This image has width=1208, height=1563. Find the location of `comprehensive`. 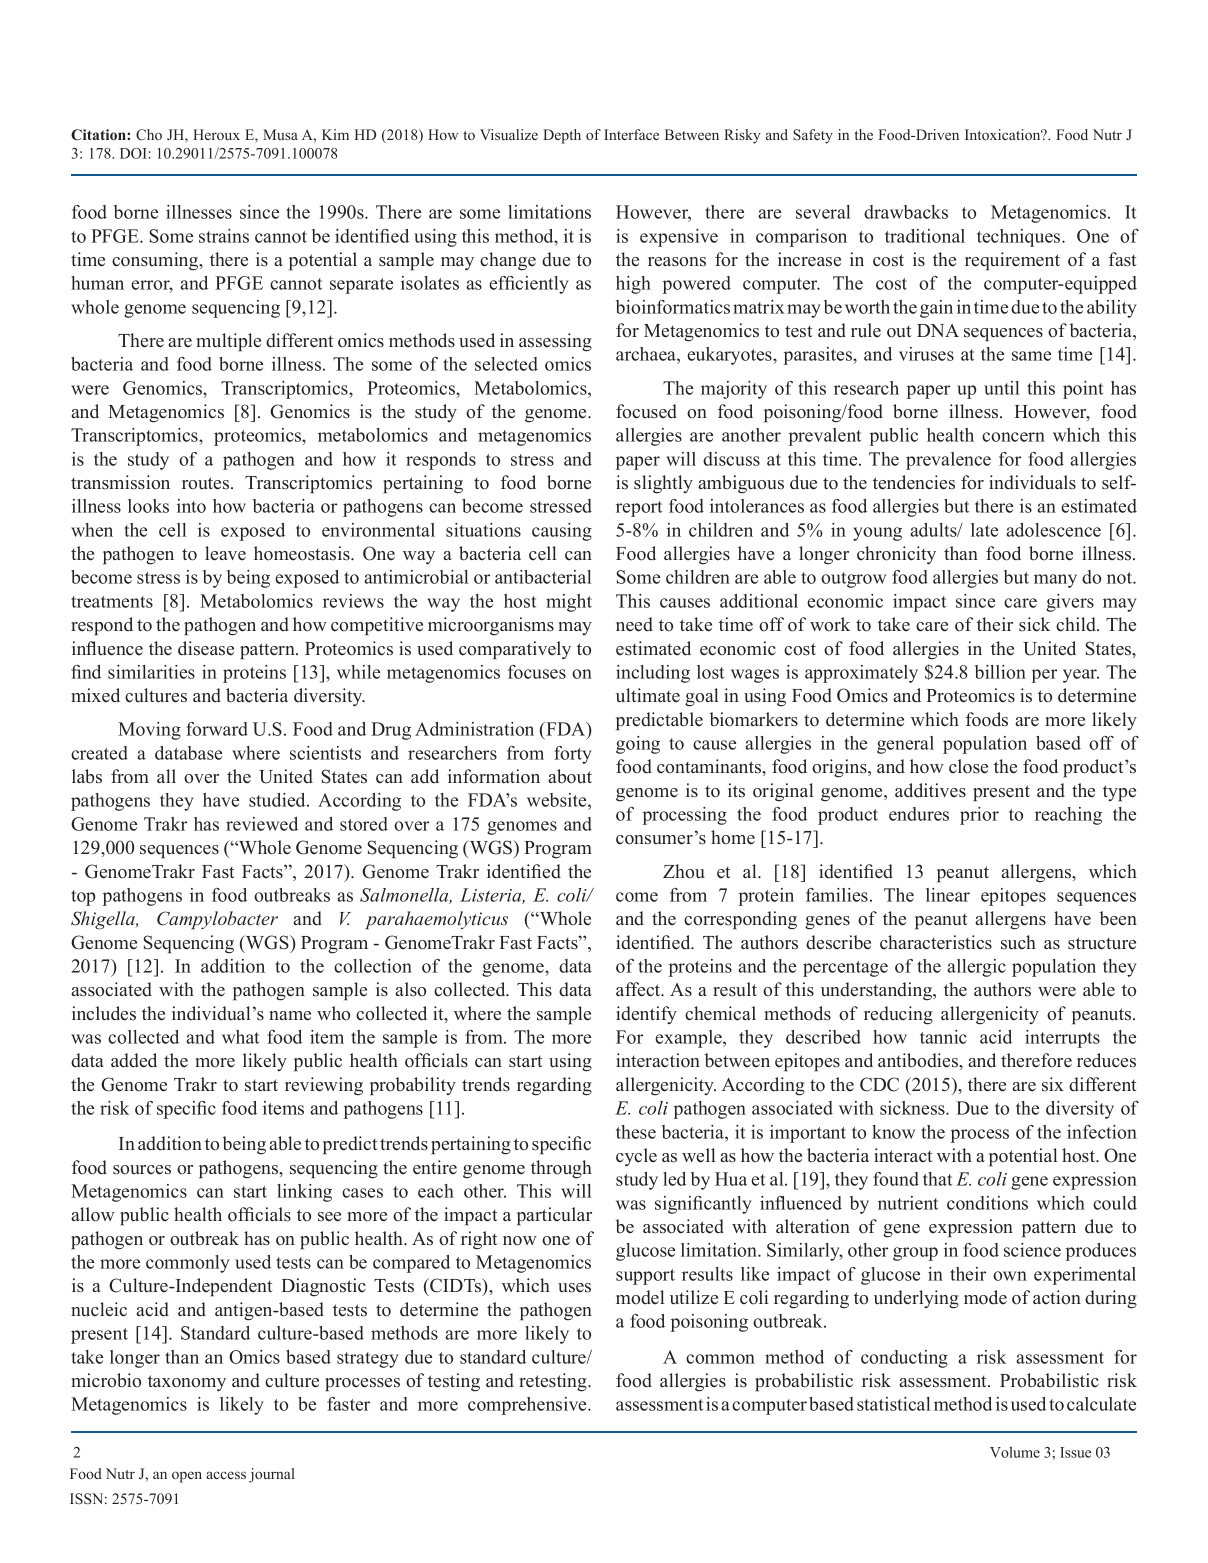

comprehensive is located at coordinates (528, 1406).
